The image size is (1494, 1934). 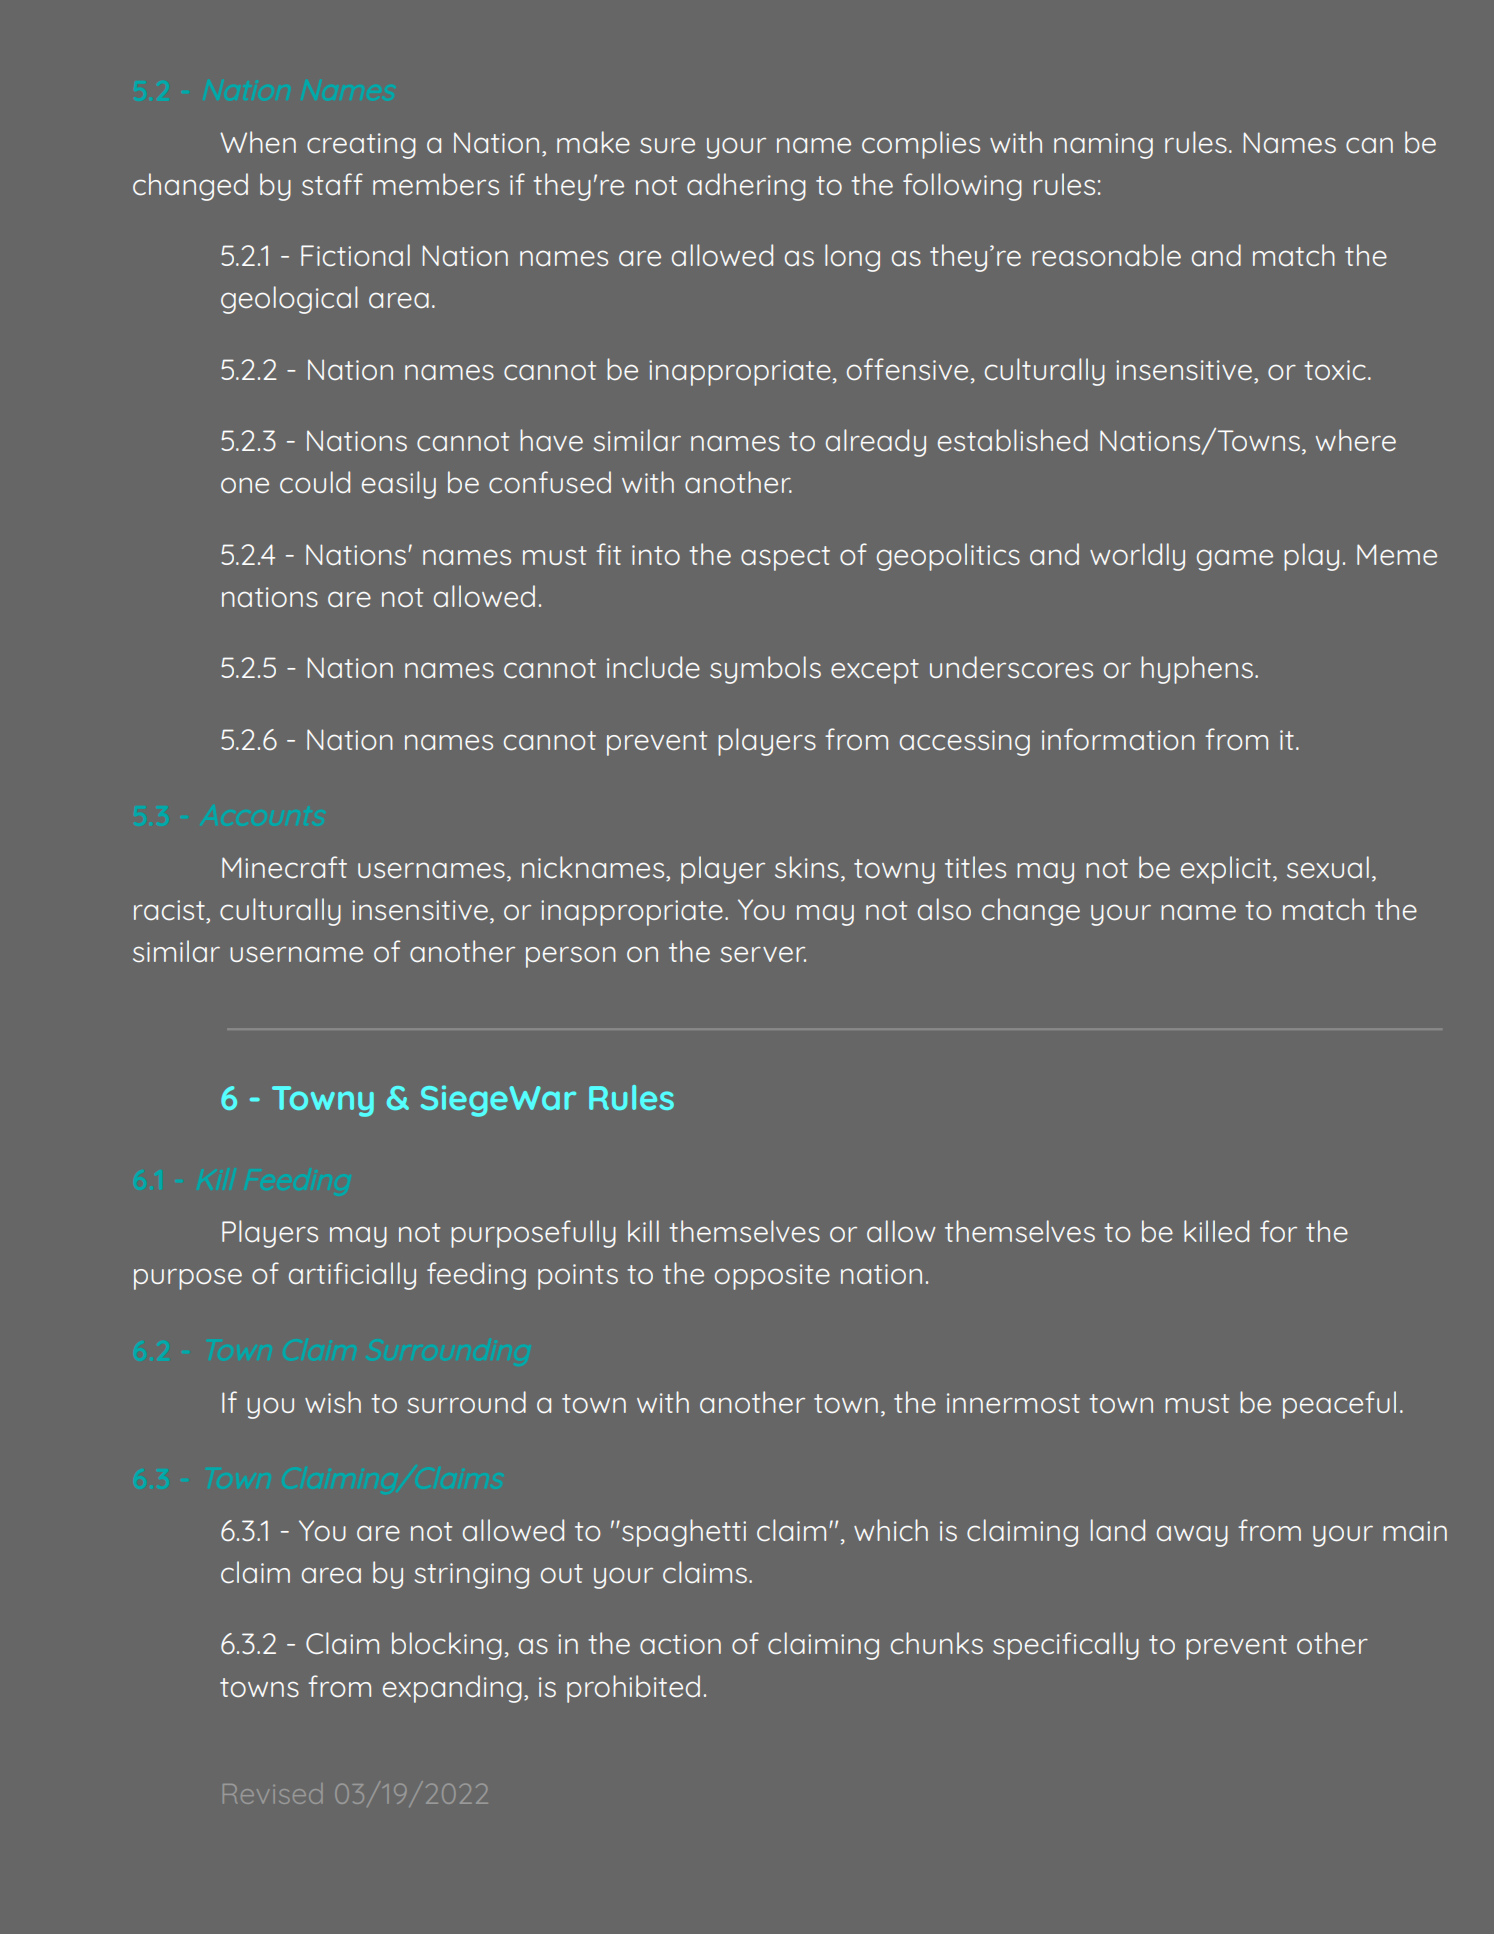 I want to click on adhering, so click(x=746, y=187).
